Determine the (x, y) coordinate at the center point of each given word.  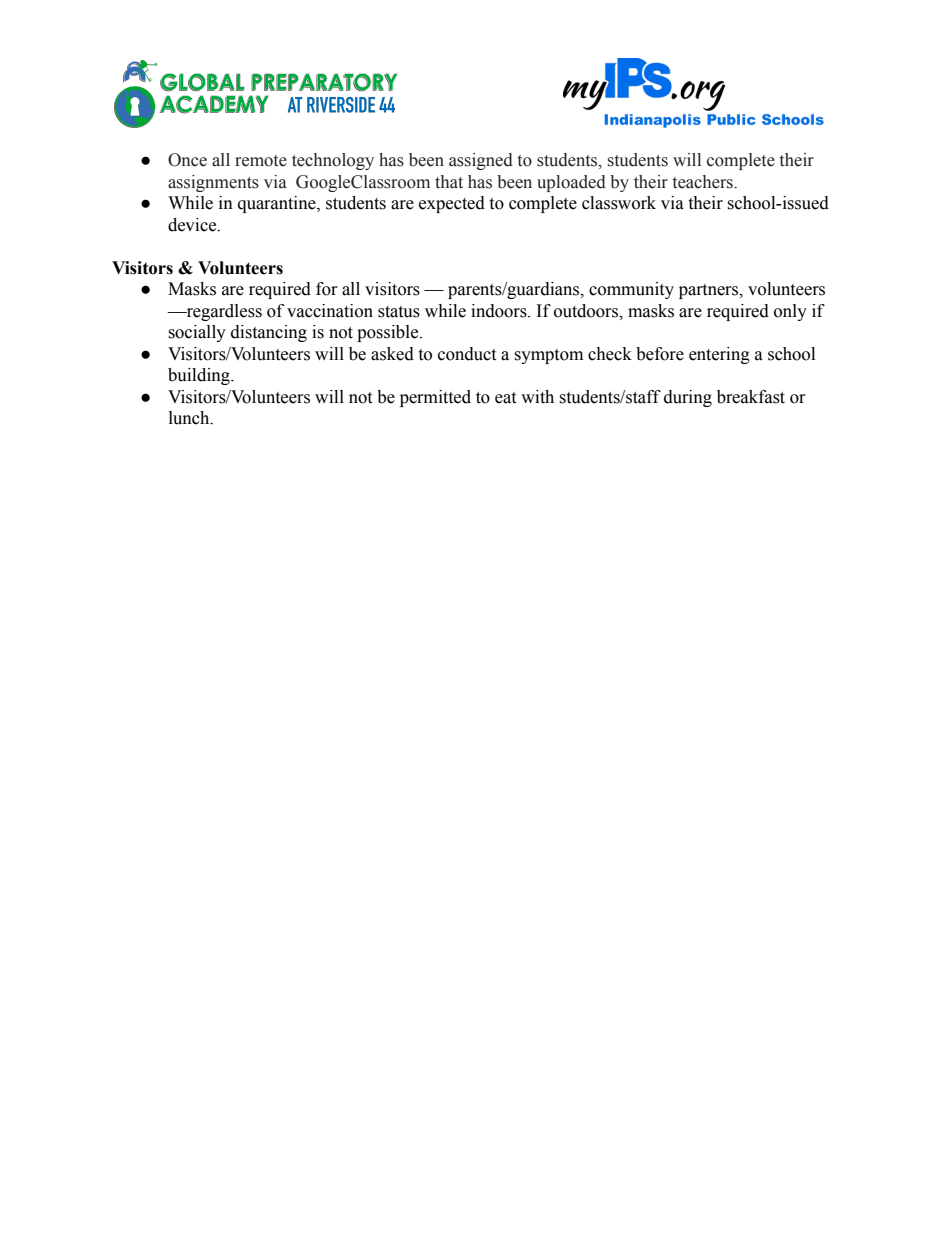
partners (710, 291)
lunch (190, 418)
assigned (481, 161)
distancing (269, 333)
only (790, 312)
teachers (704, 182)
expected (452, 204)
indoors (500, 311)
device (193, 225)
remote (261, 161)
